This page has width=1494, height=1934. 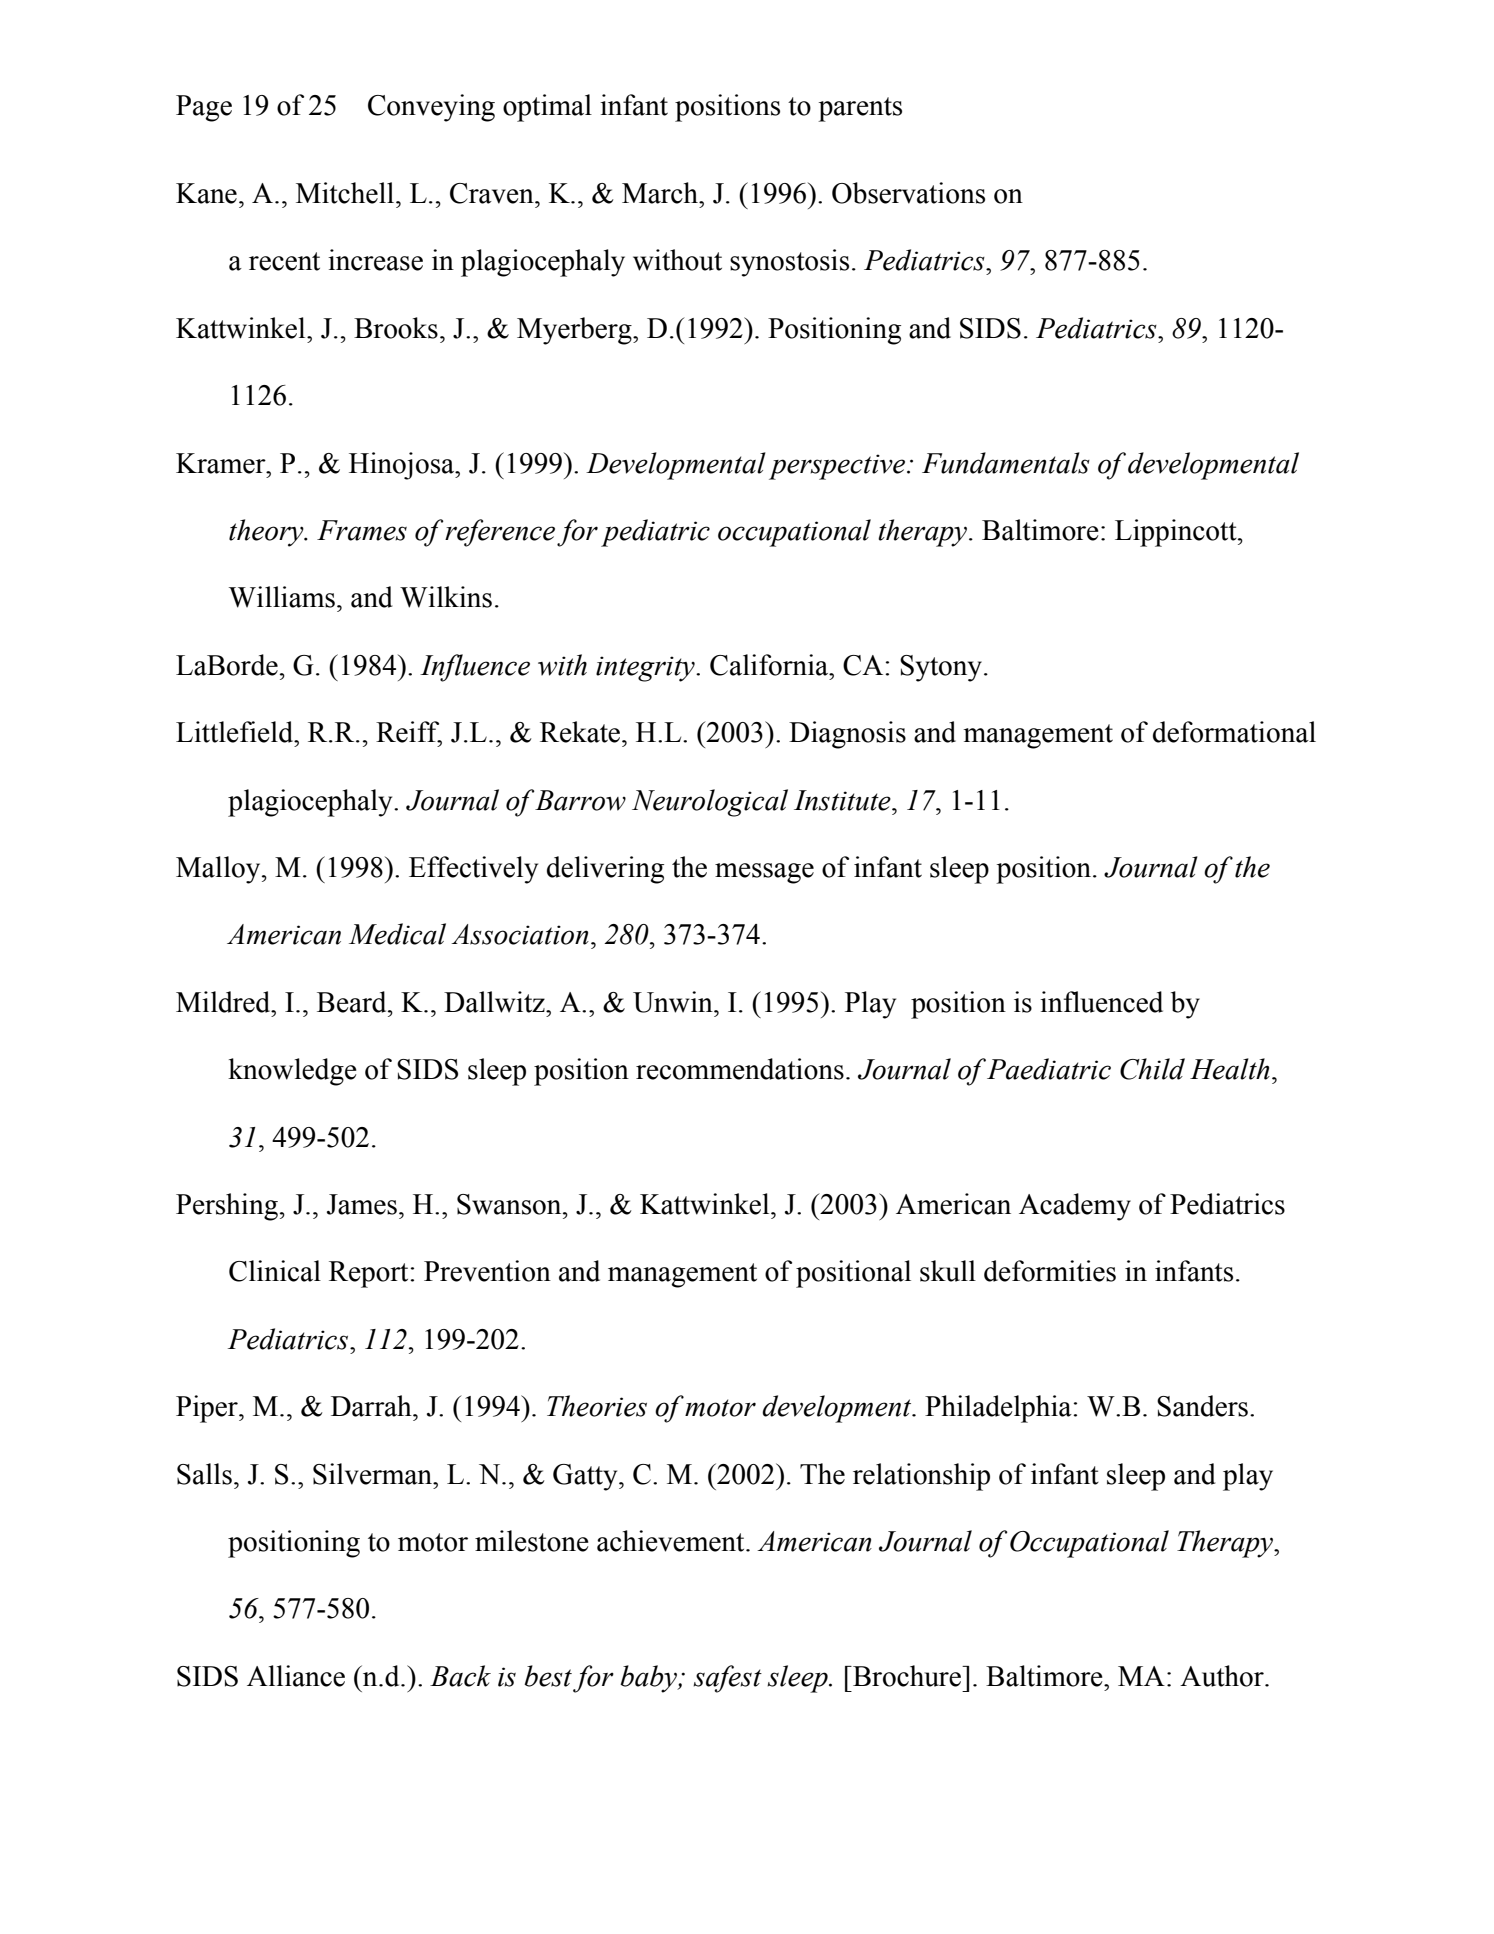 What do you see at coordinates (847, 735) in the page?
I see `Diagnosis` at bounding box center [847, 735].
